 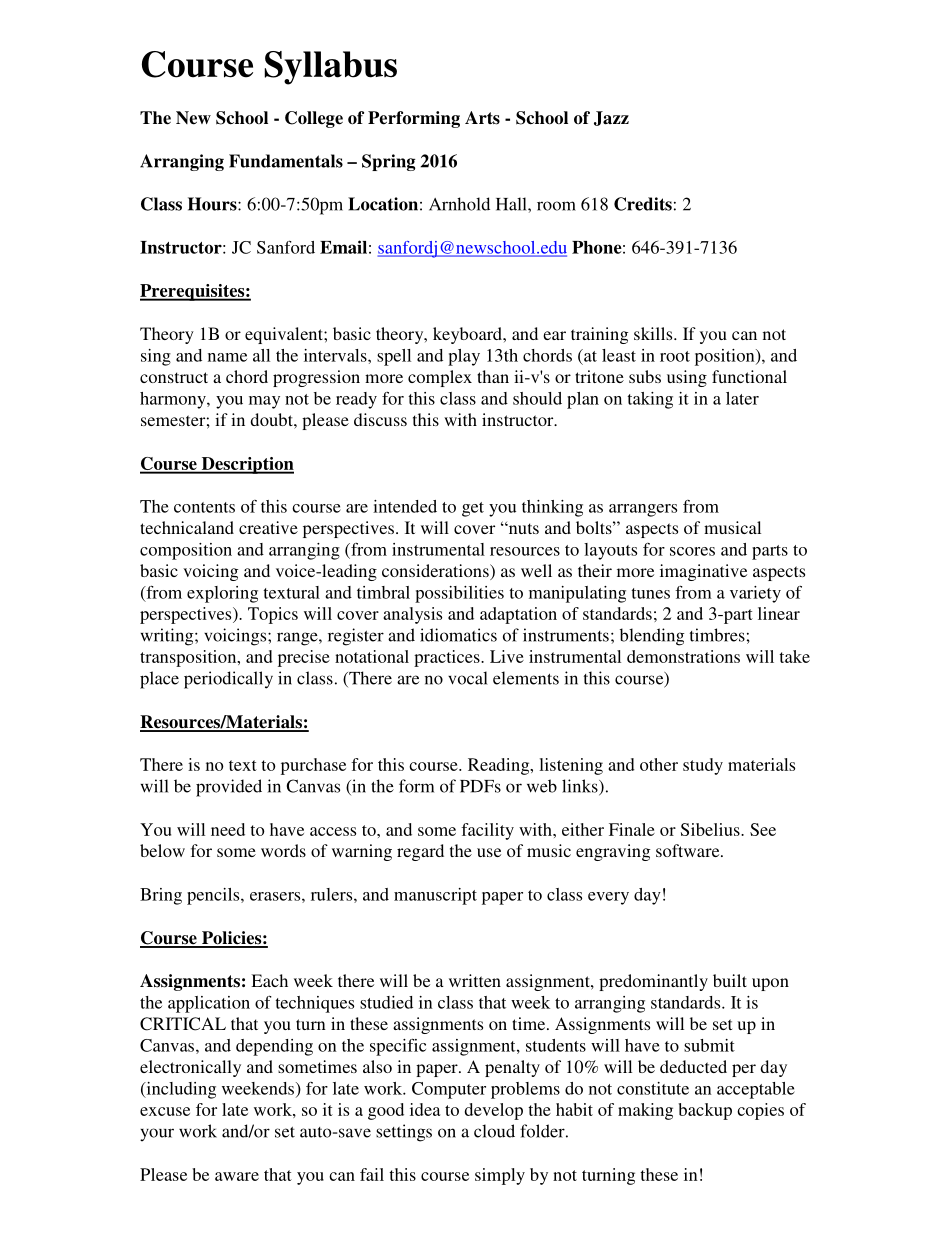 What do you see at coordinates (246, 465) in the document?
I see `Description` at bounding box center [246, 465].
